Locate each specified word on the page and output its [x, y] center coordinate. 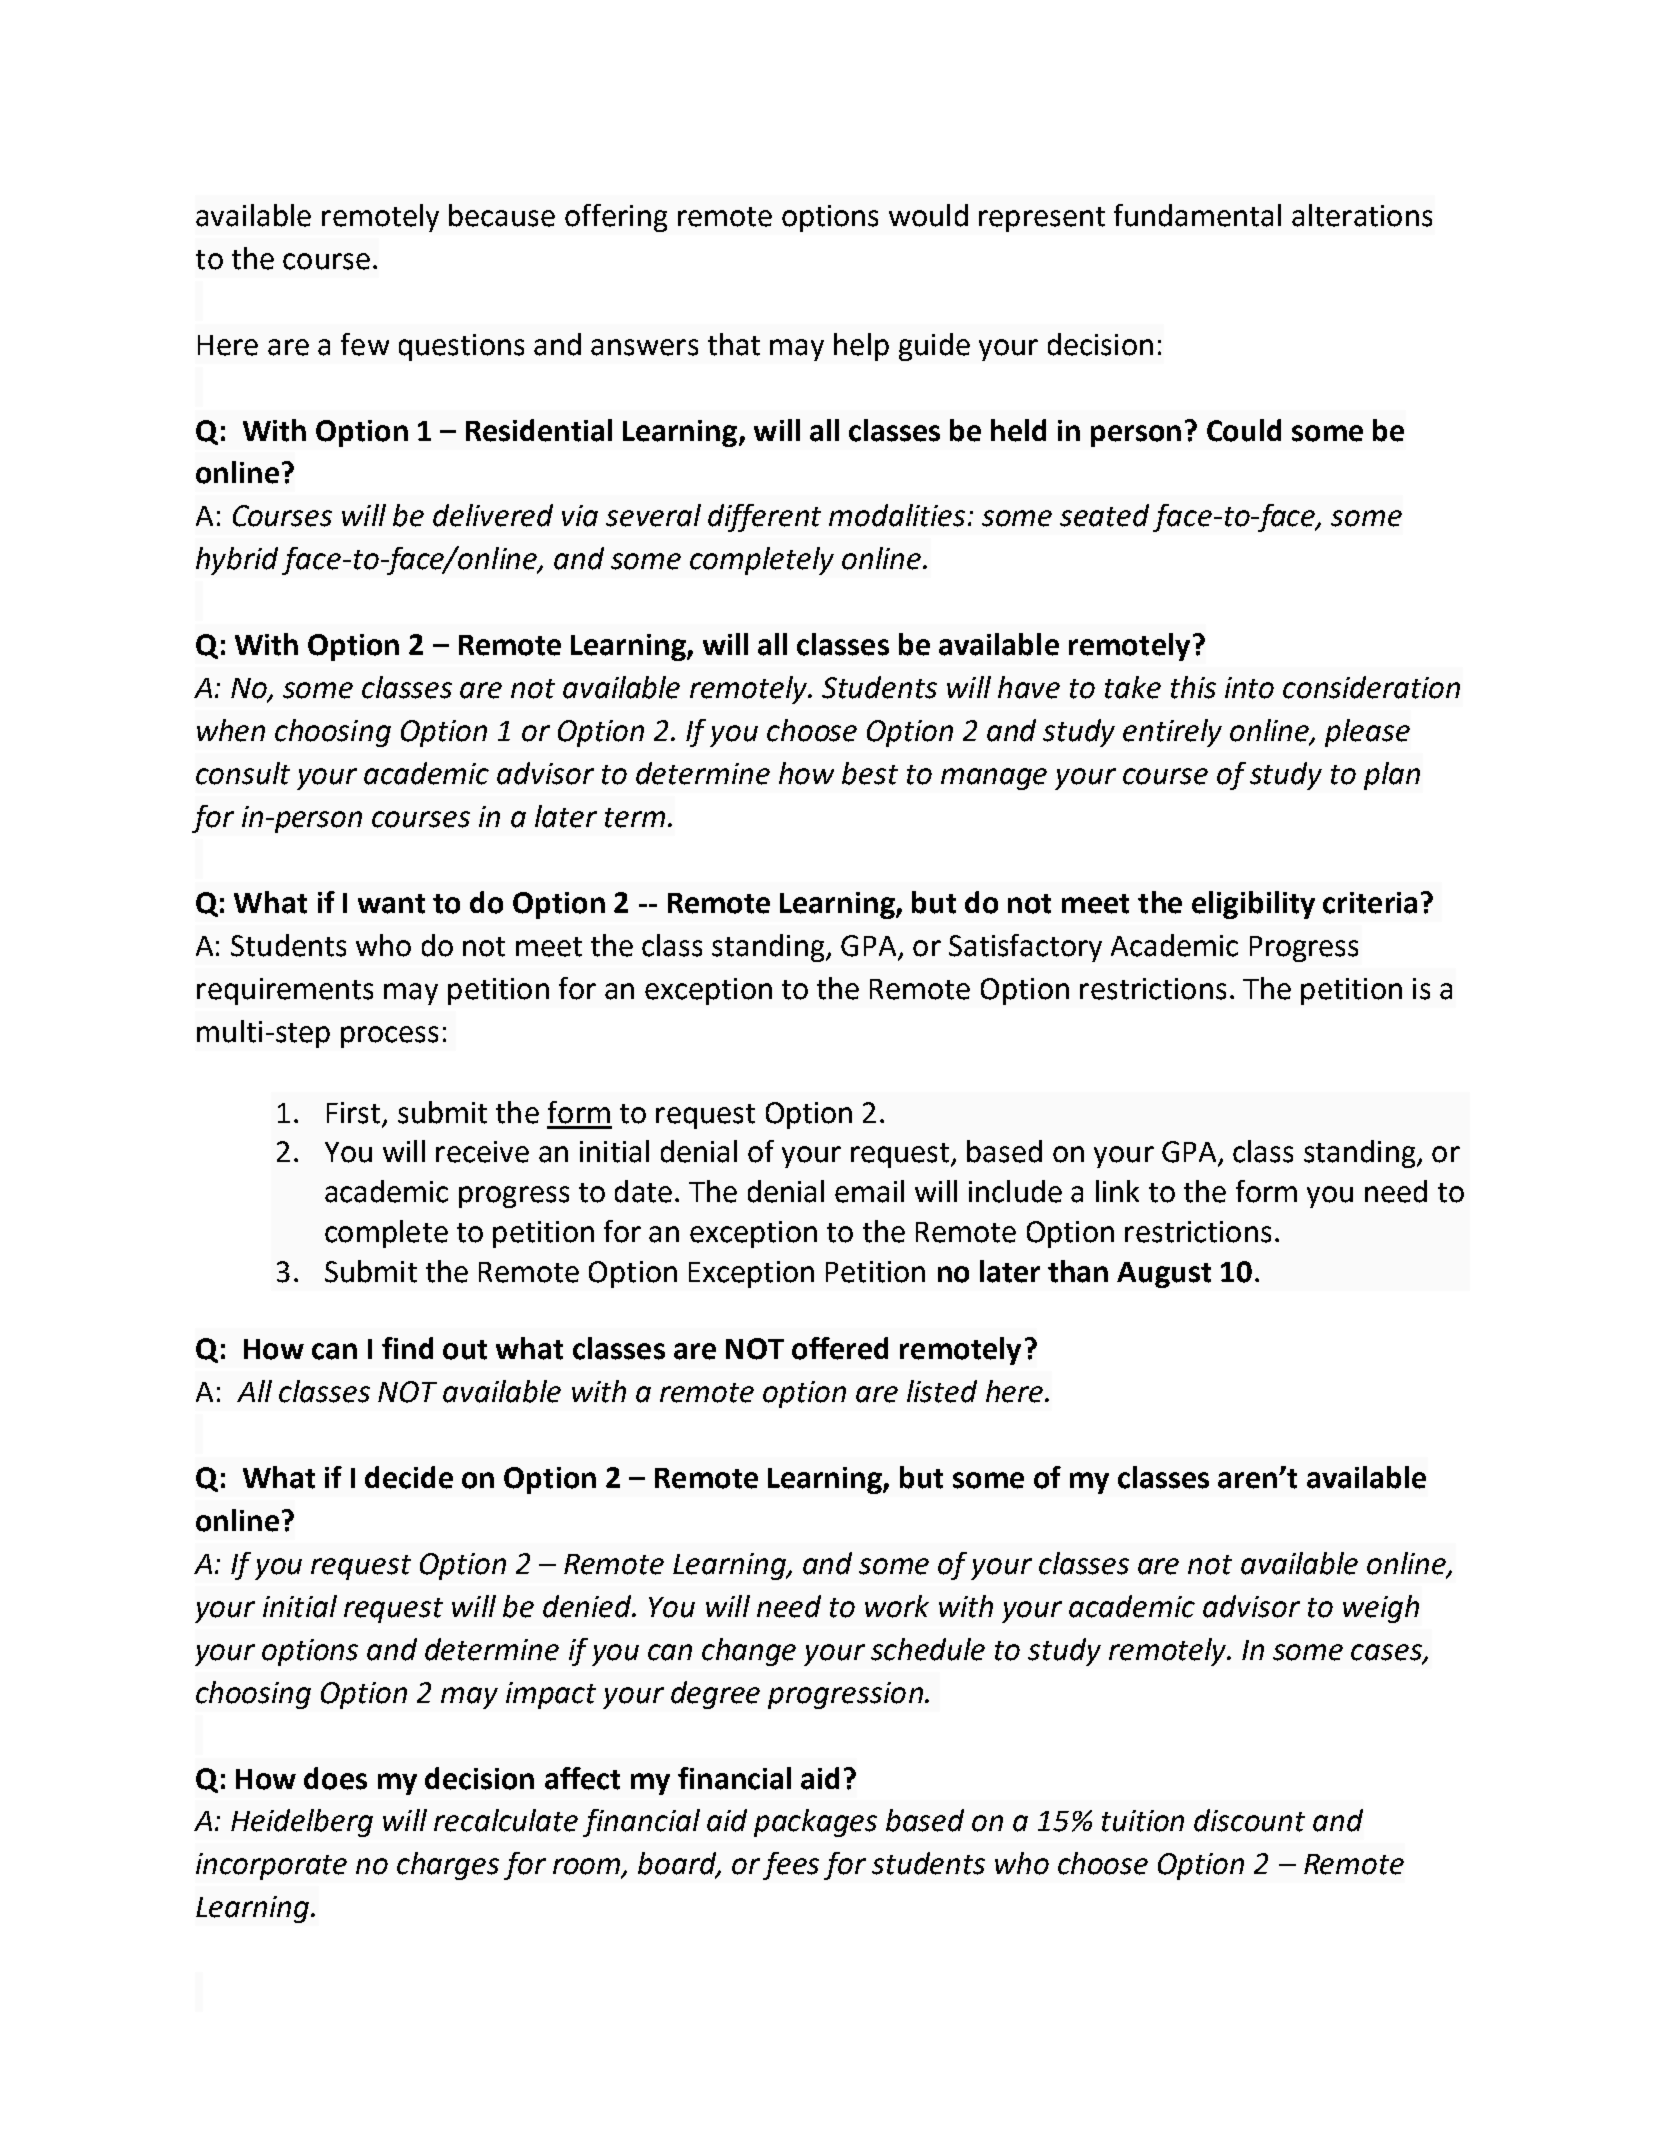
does [335, 1778]
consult [243, 773]
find [407, 1348]
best [870, 773]
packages [815, 1823]
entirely [1172, 733]
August [1164, 1275]
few [365, 344]
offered [840, 1348]
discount [1249, 1820]
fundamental [1197, 215]
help [861, 347]
